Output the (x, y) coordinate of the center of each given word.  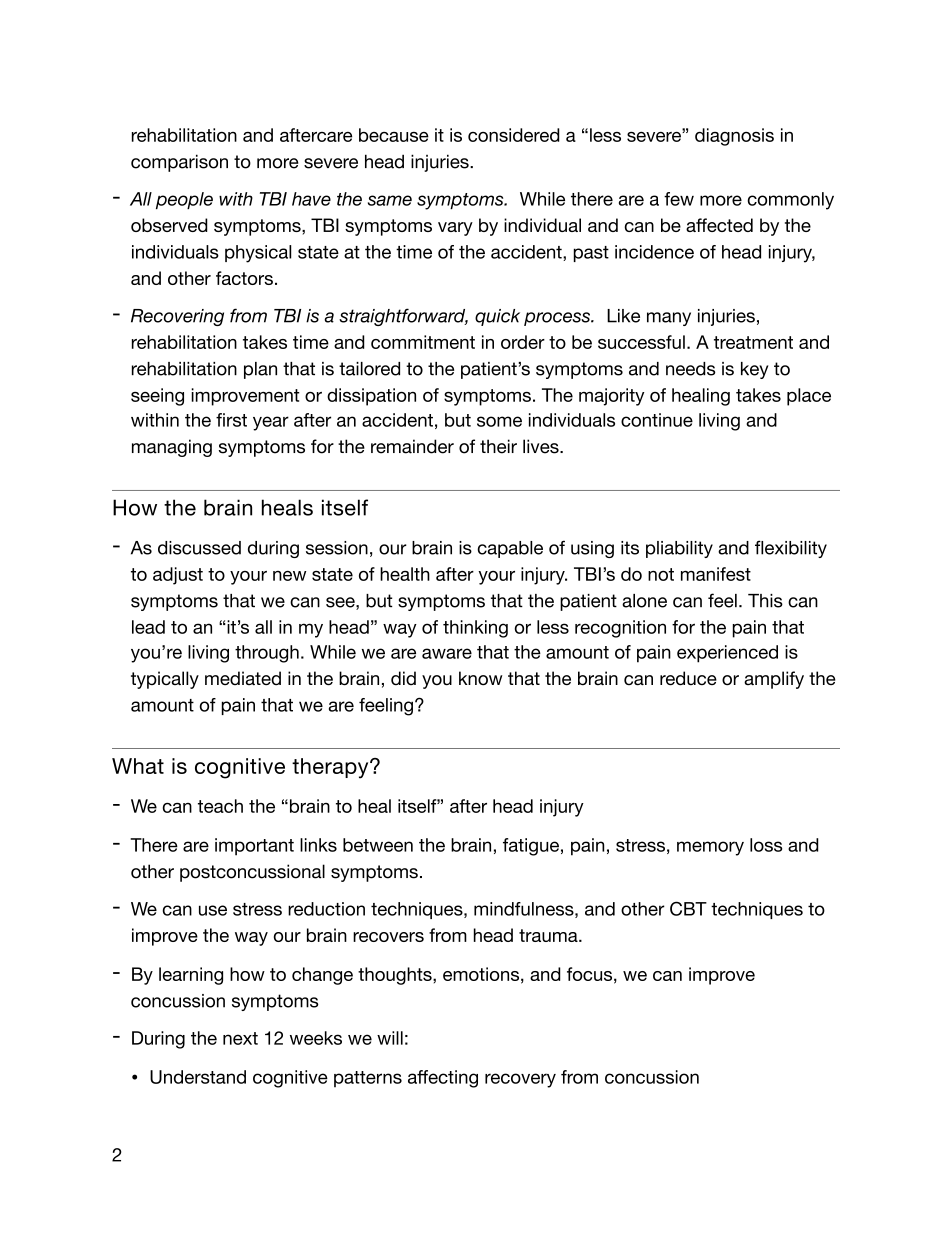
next (240, 1038)
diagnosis (734, 137)
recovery (520, 1080)
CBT (688, 908)
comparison (179, 163)
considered (514, 135)
